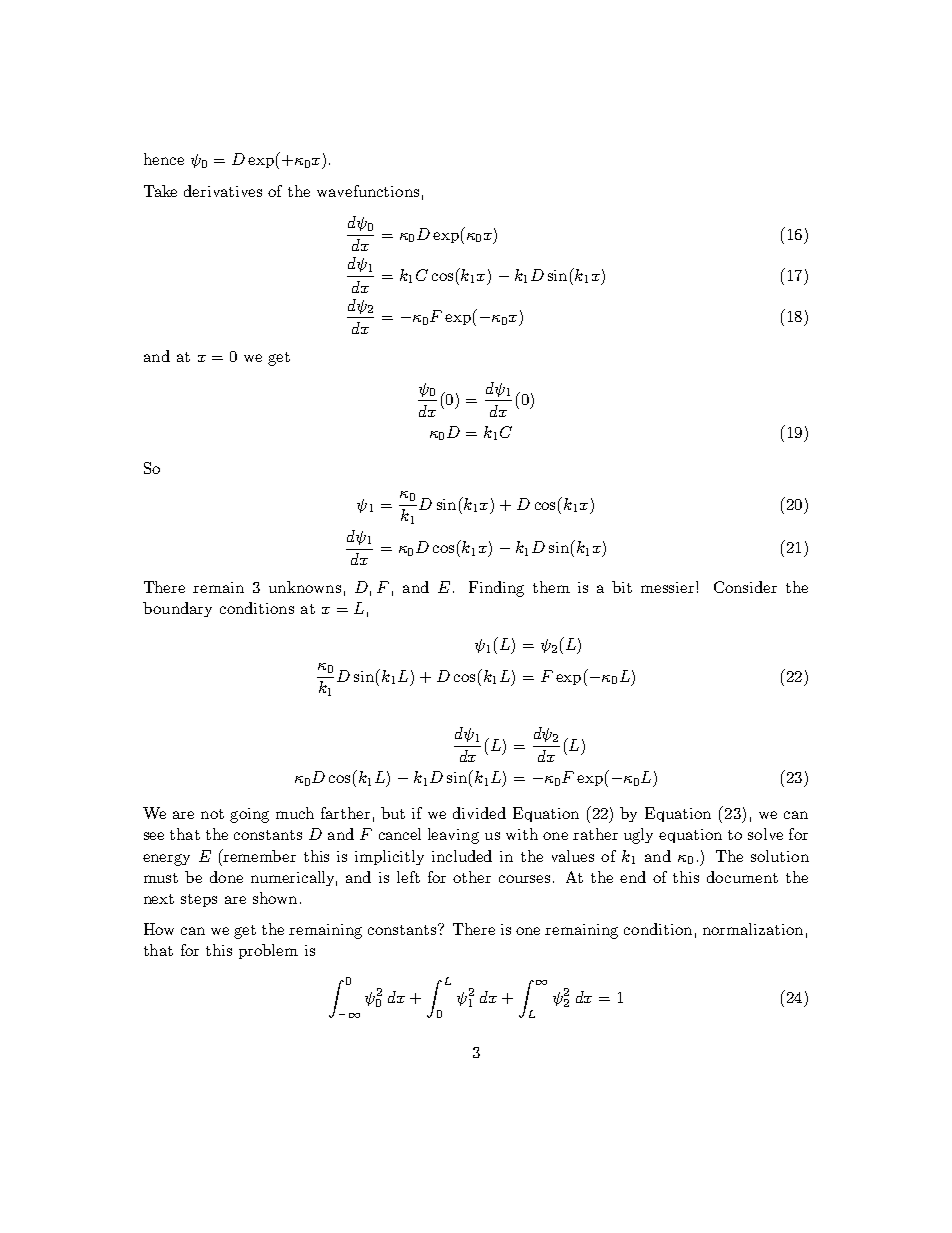 Image resolution: width=952 pixels, height=1233 pixels. I want to click on Finding, so click(496, 589).
